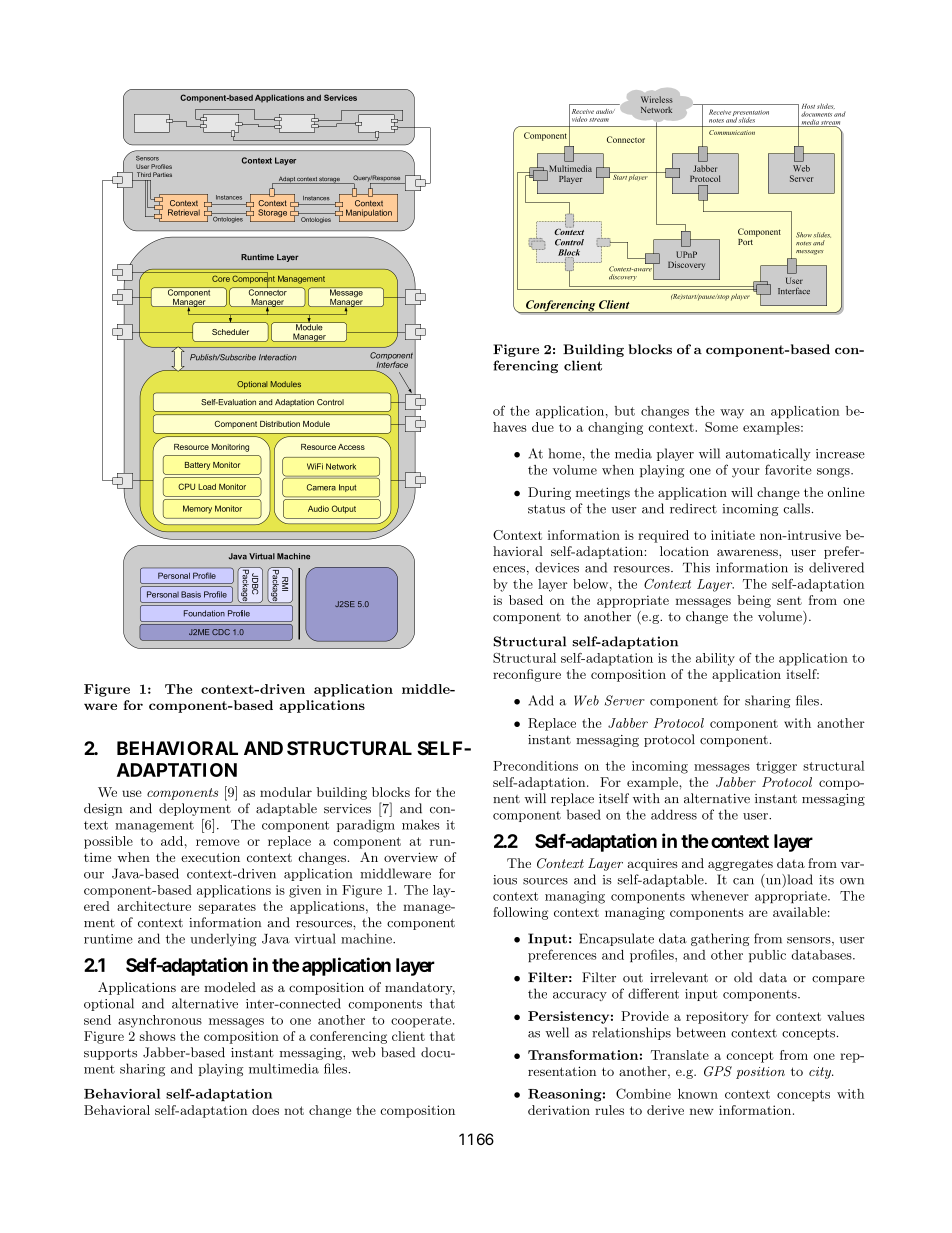 This screenshot has height=1233, width=952. Describe the element at coordinates (657, 99) in the screenshot. I see `Wireless` at that location.
